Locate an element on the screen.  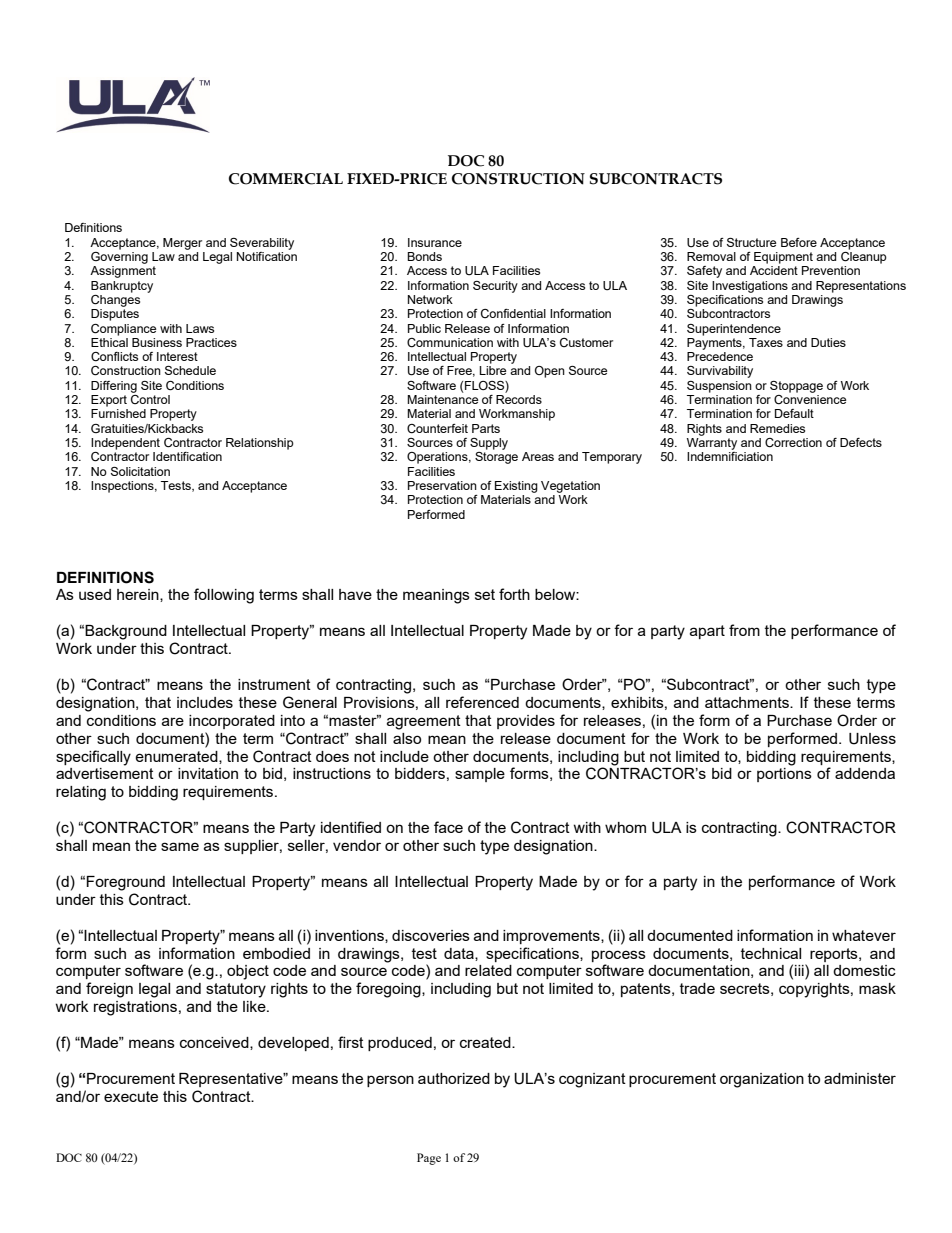
authorized is located at coordinates (454, 1078).
